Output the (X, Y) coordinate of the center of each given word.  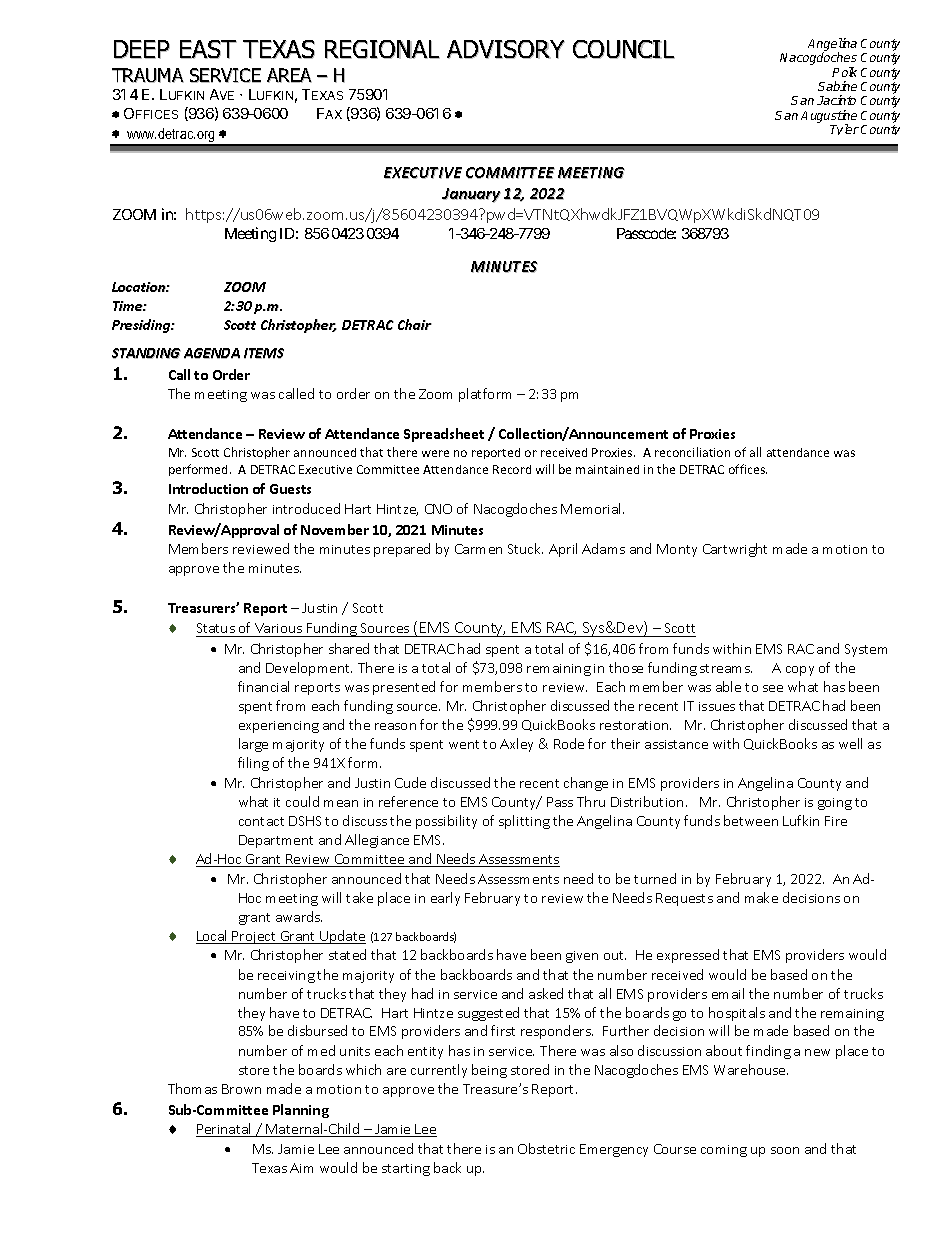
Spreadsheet (444, 435)
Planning (301, 1111)
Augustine (829, 117)
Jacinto (836, 100)
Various (279, 630)
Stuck (525, 548)
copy (800, 671)
